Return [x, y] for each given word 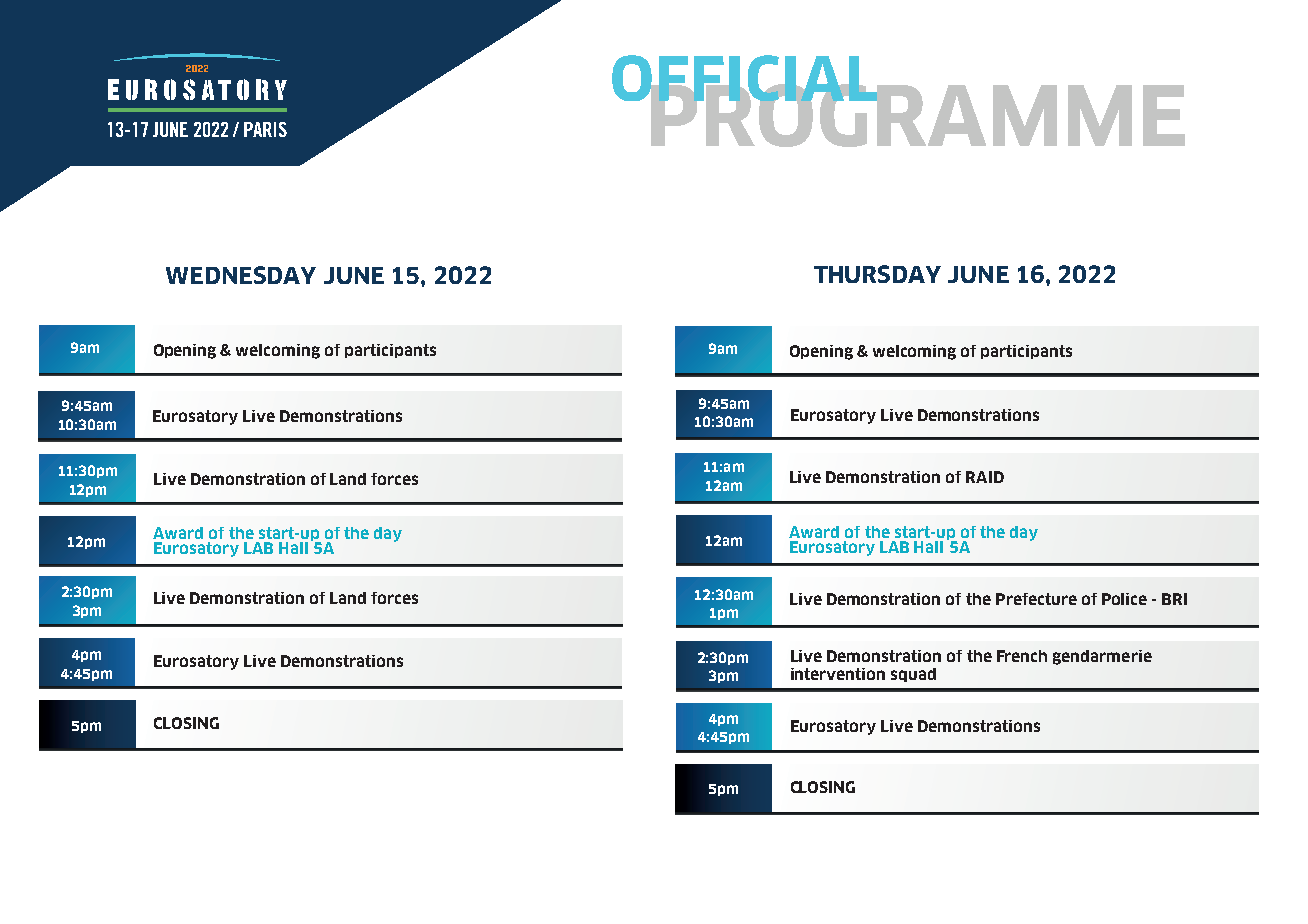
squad [913, 675]
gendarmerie [1102, 657]
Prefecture [1036, 599]
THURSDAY [877, 274]
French [1022, 656]
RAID [985, 477]
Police [1124, 599]
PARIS [265, 129]
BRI [1174, 599]
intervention [838, 674]
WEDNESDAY [241, 275]
